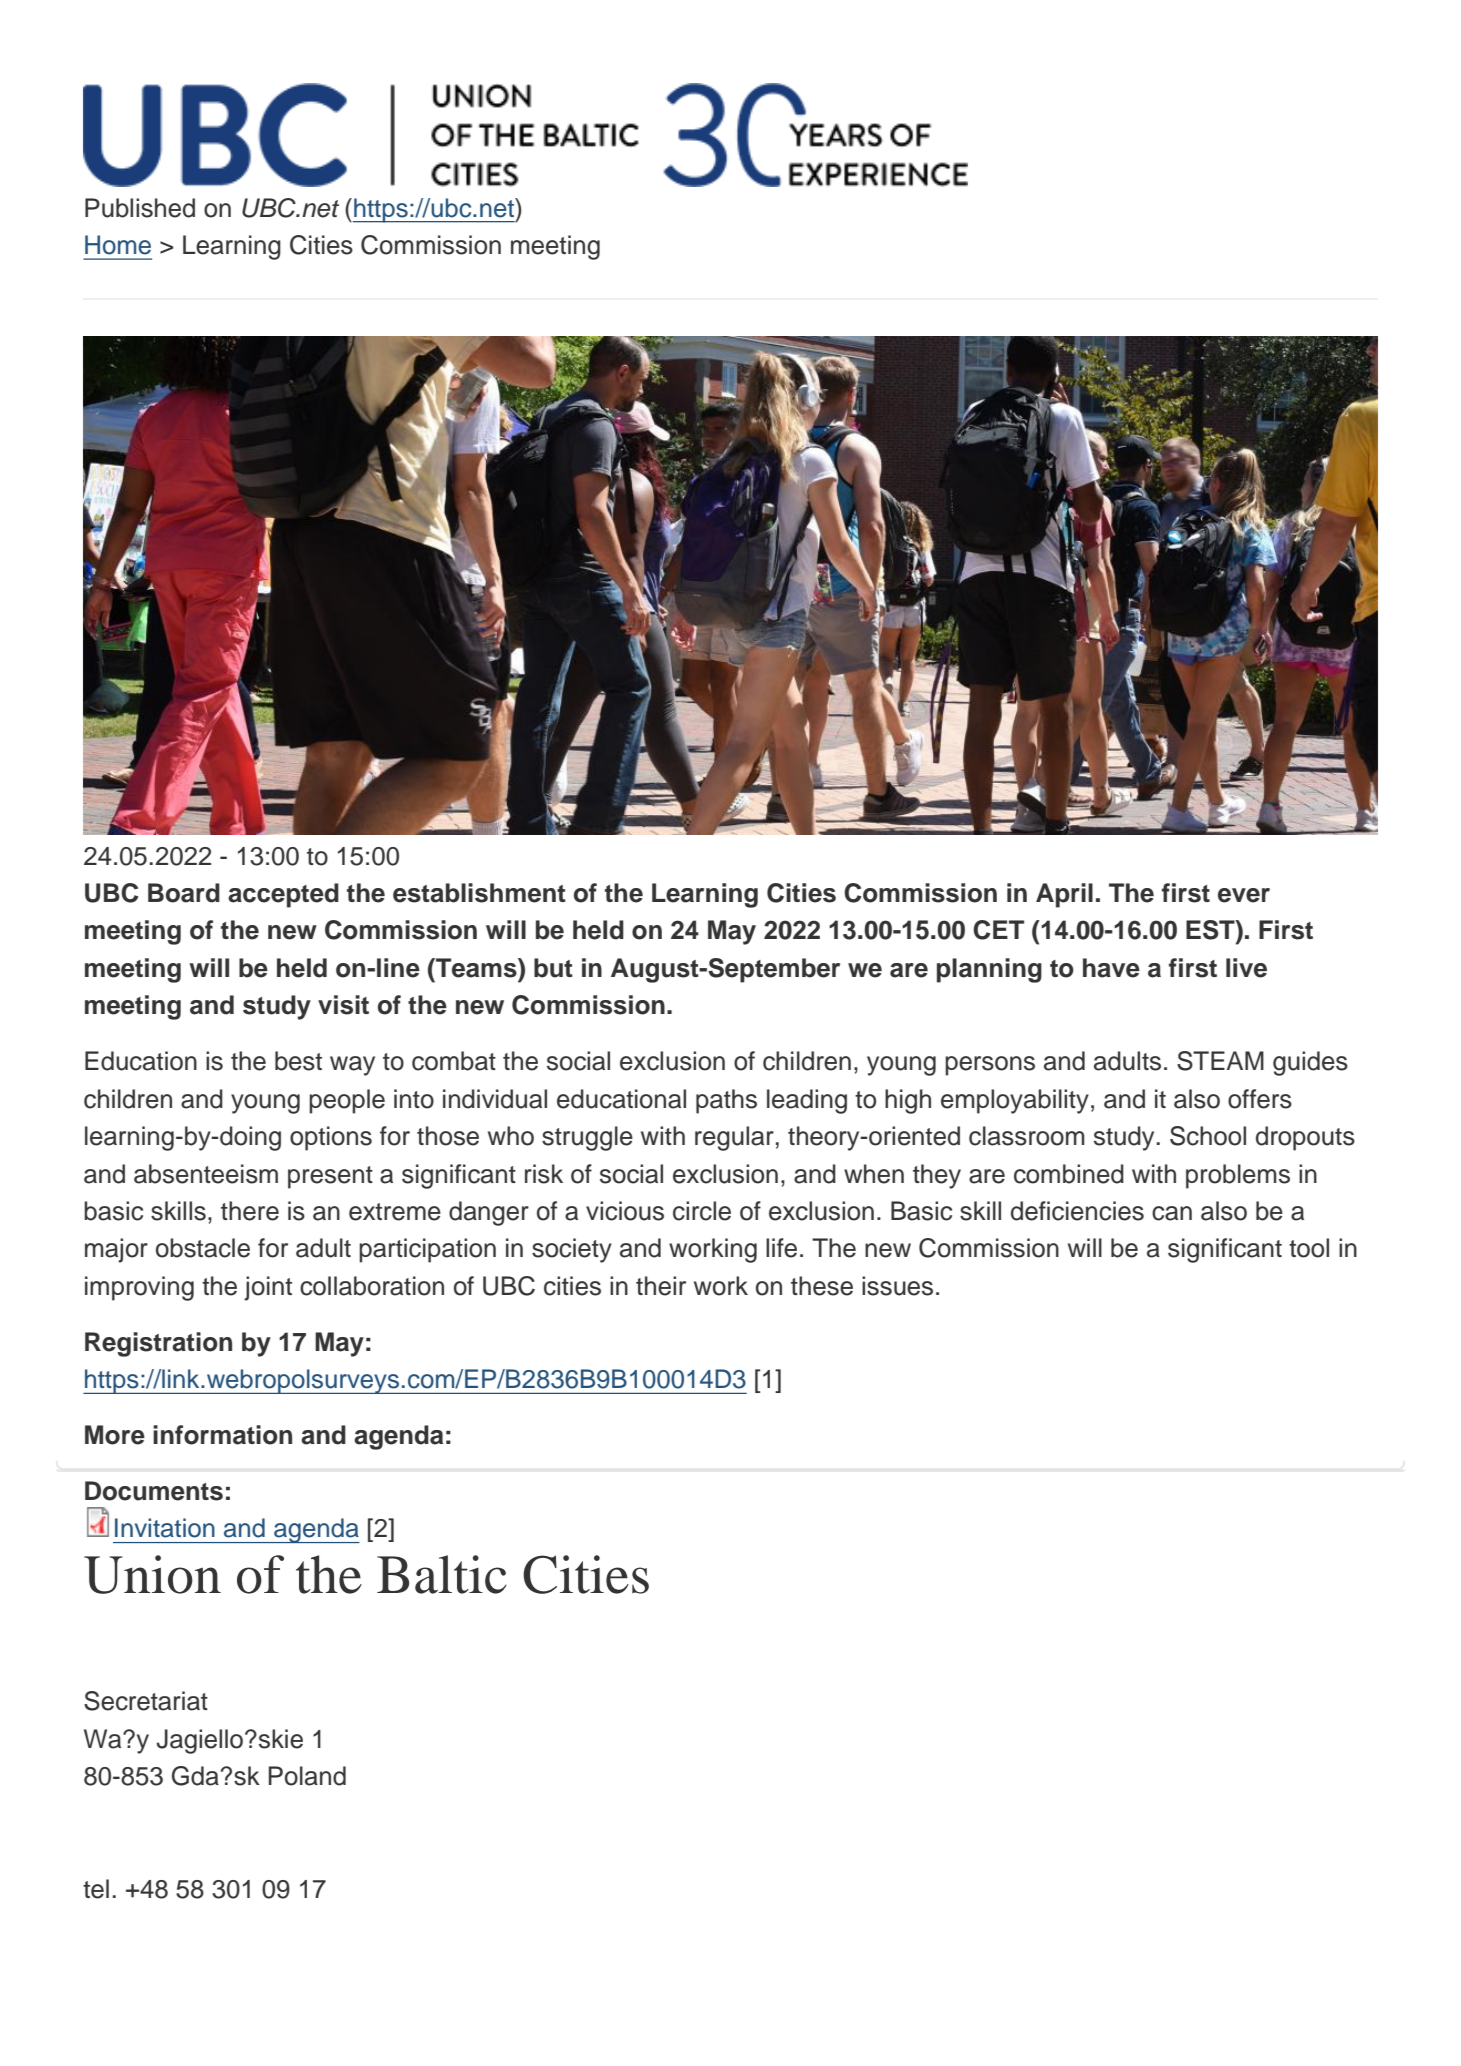  I want to click on establishment, so click(479, 893).
